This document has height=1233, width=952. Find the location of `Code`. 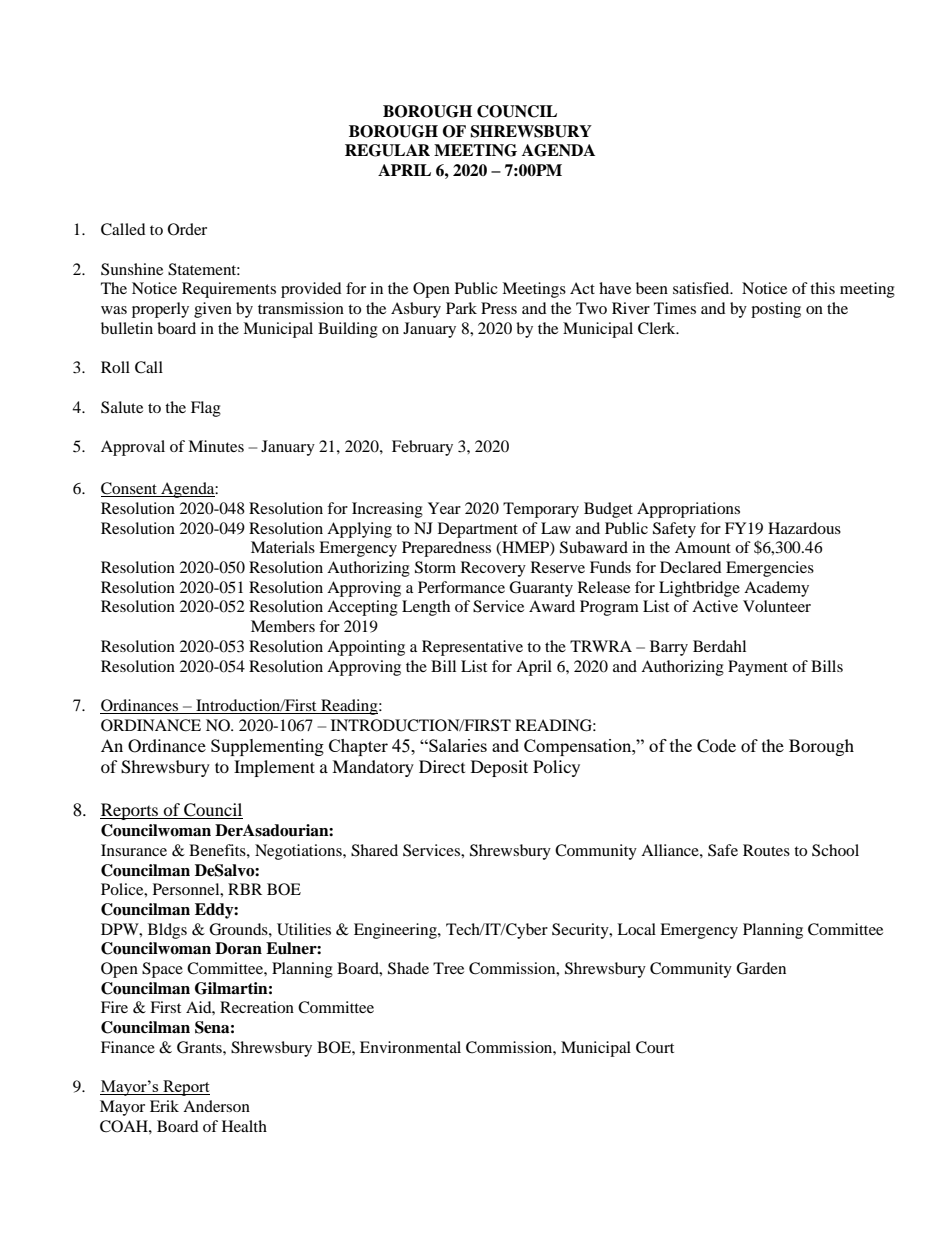

Code is located at coordinates (716, 746).
